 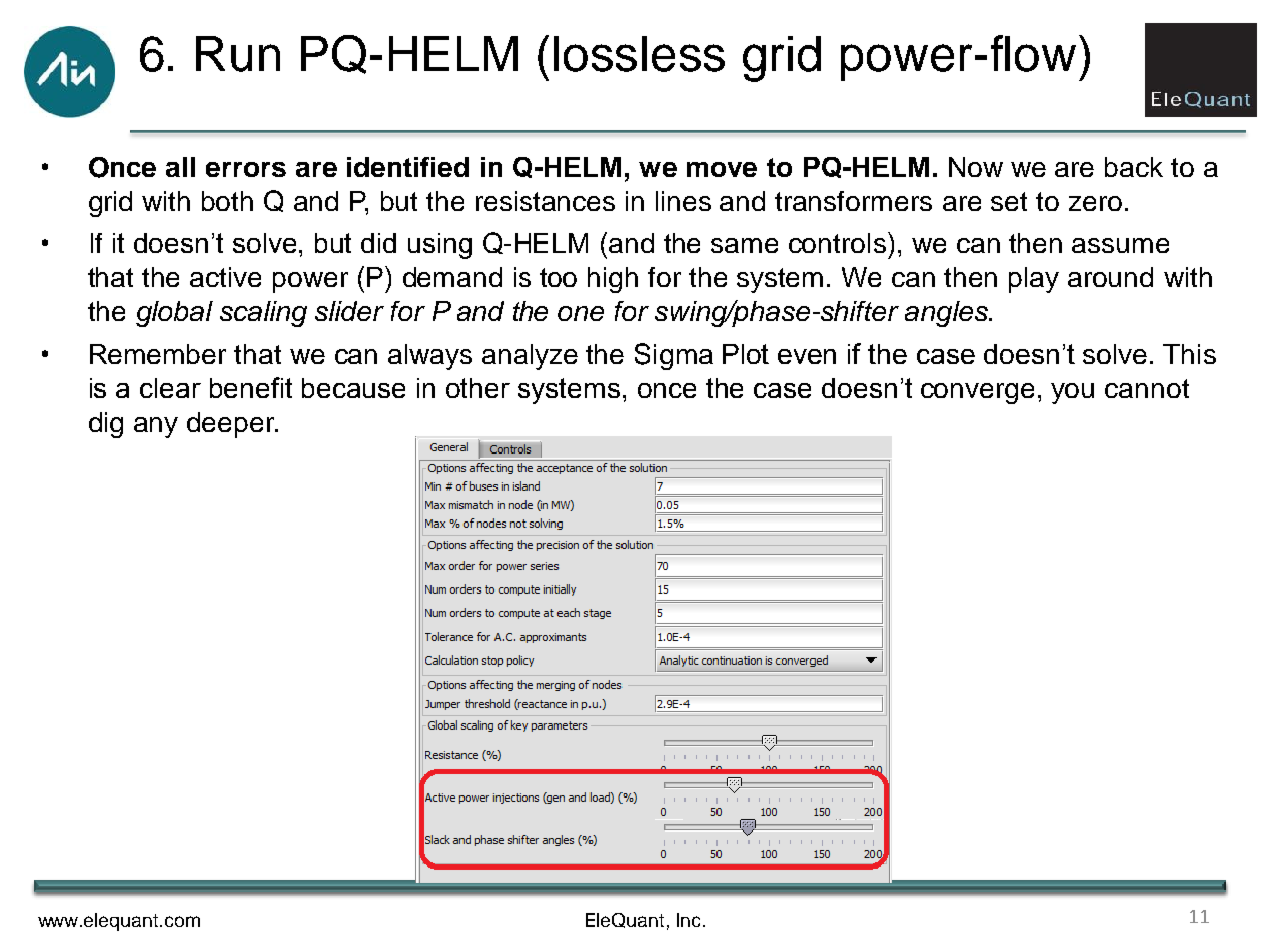 I want to click on you, so click(x=1072, y=393).
